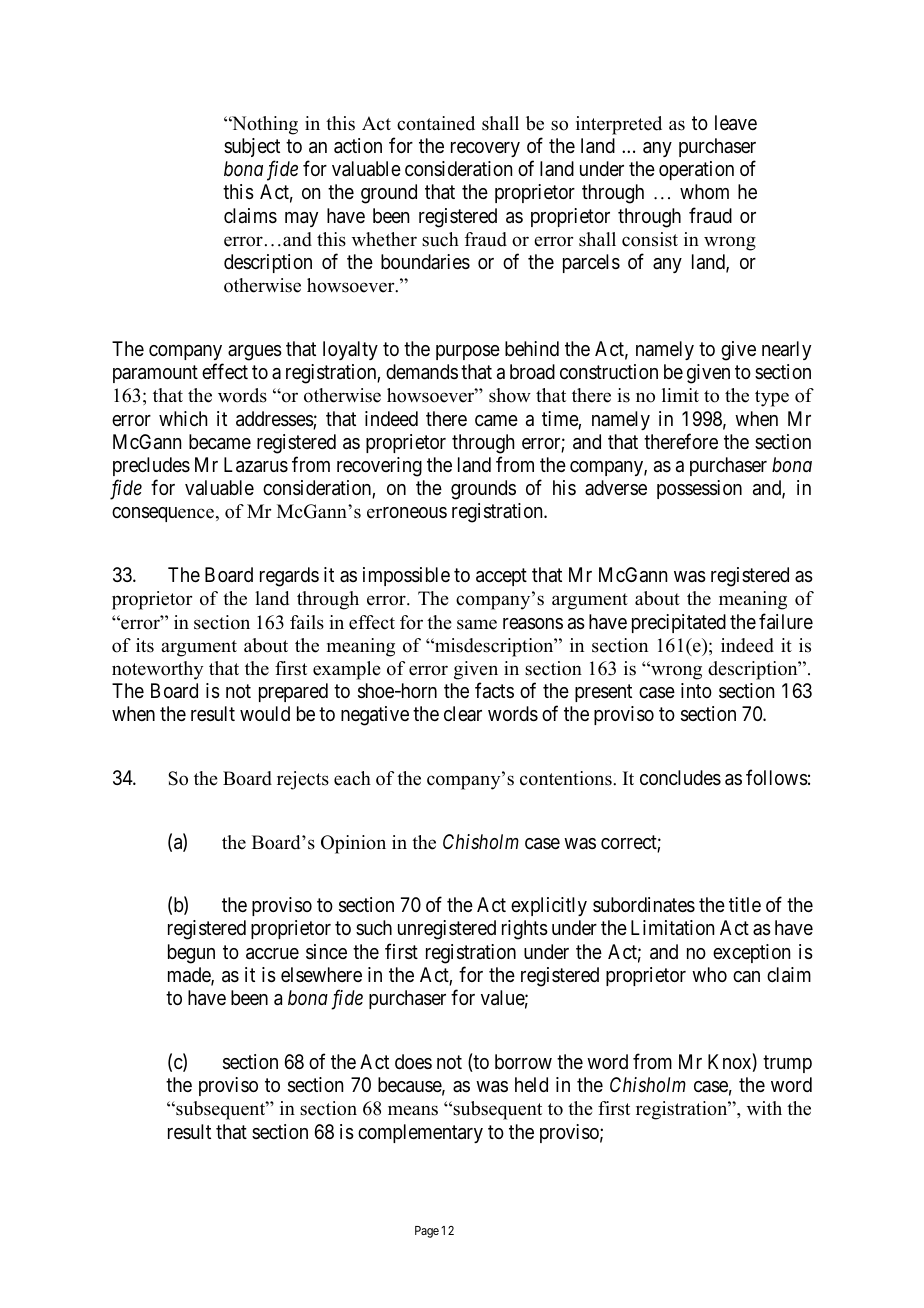  Describe the element at coordinates (696, 170) in the screenshot. I see `operation` at that location.
